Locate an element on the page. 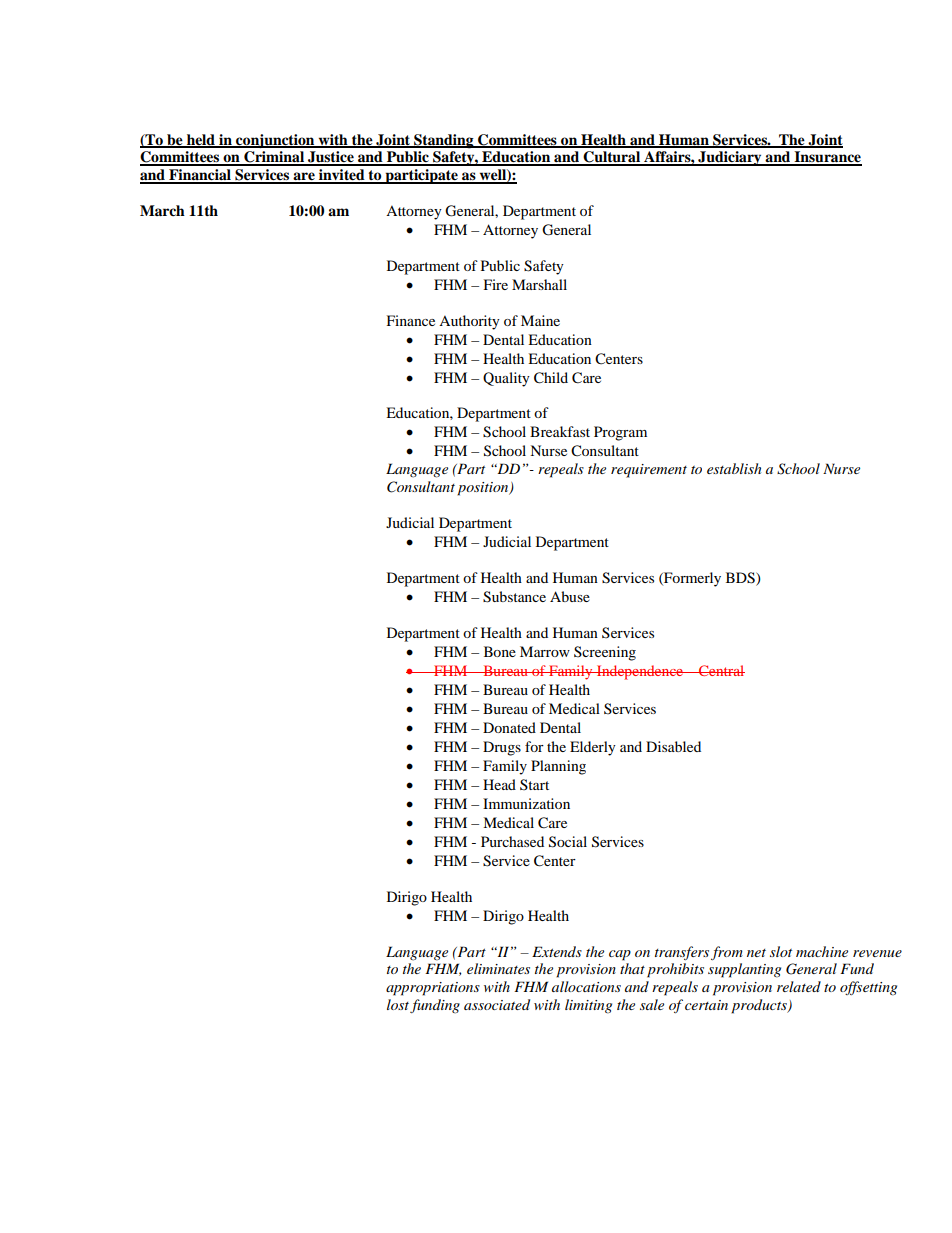 This image has width=952, height=1233. Disabled is located at coordinates (673, 746).
